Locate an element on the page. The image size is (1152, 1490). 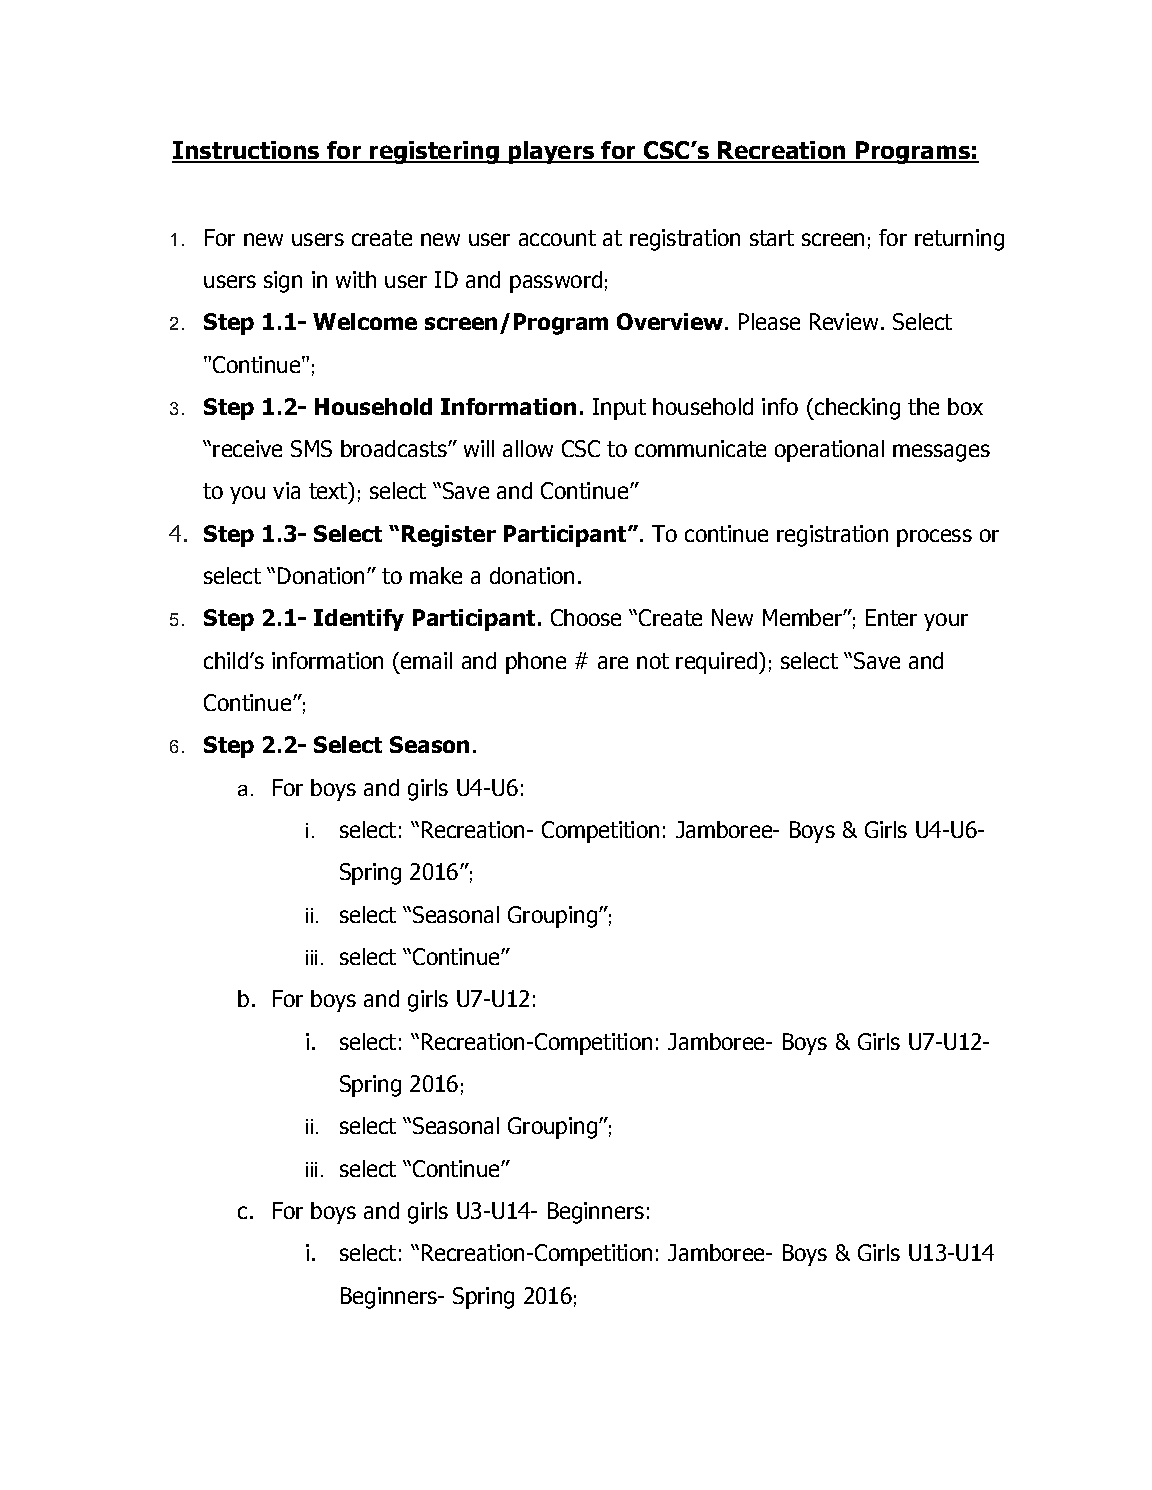
players is located at coordinates (551, 152).
